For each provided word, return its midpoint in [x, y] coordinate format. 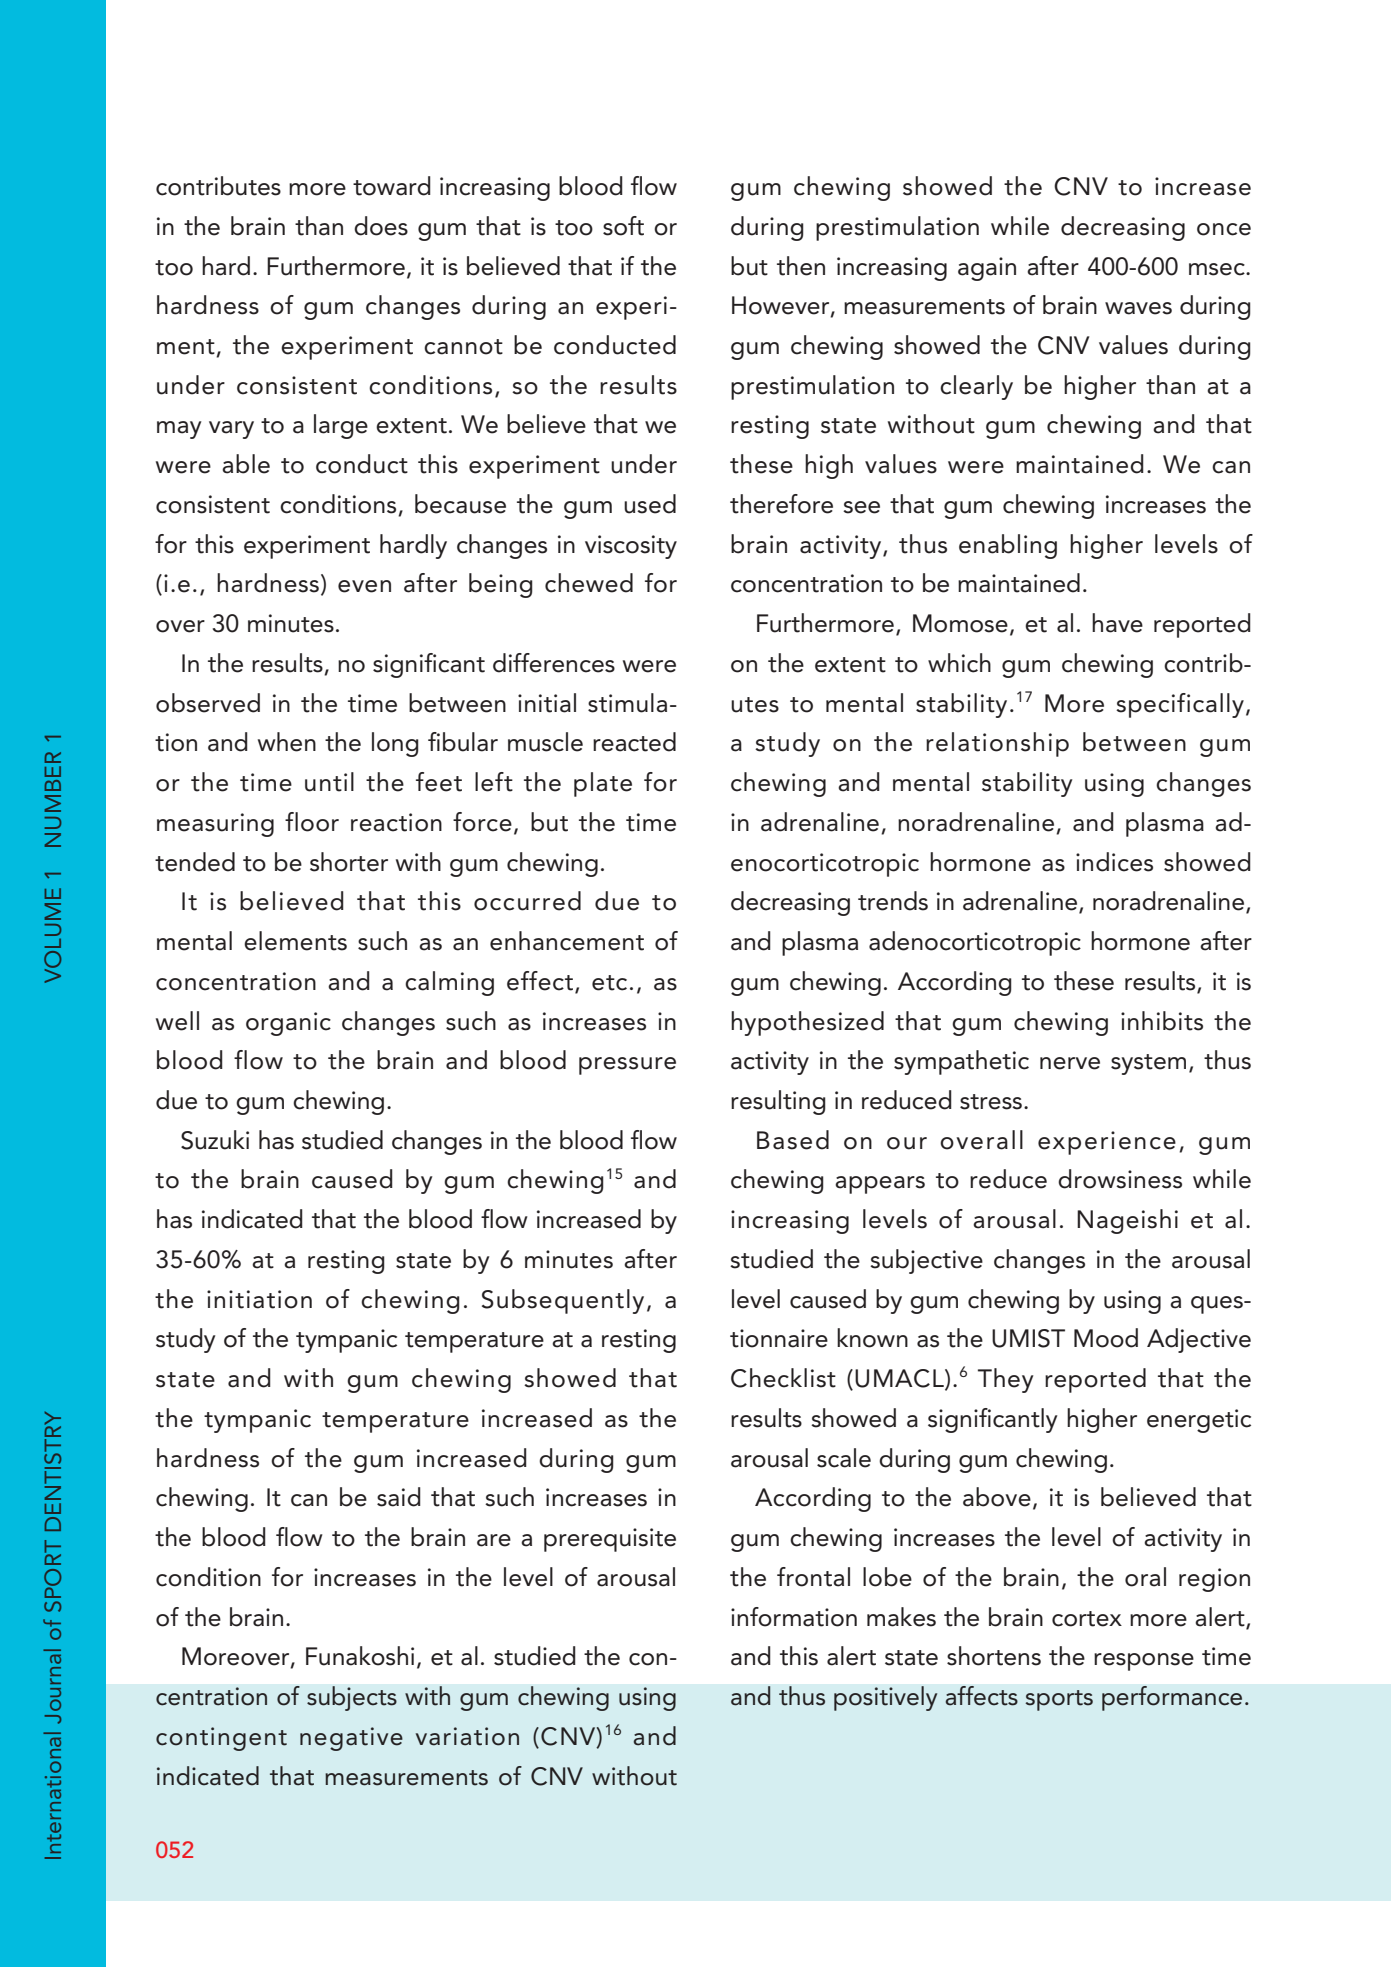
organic [288, 1024]
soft [623, 226]
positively [886, 1698]
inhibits [1162, 1021]
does [381, 226]
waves [1138, 308]
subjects [352, 1698]
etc [609, 983]
